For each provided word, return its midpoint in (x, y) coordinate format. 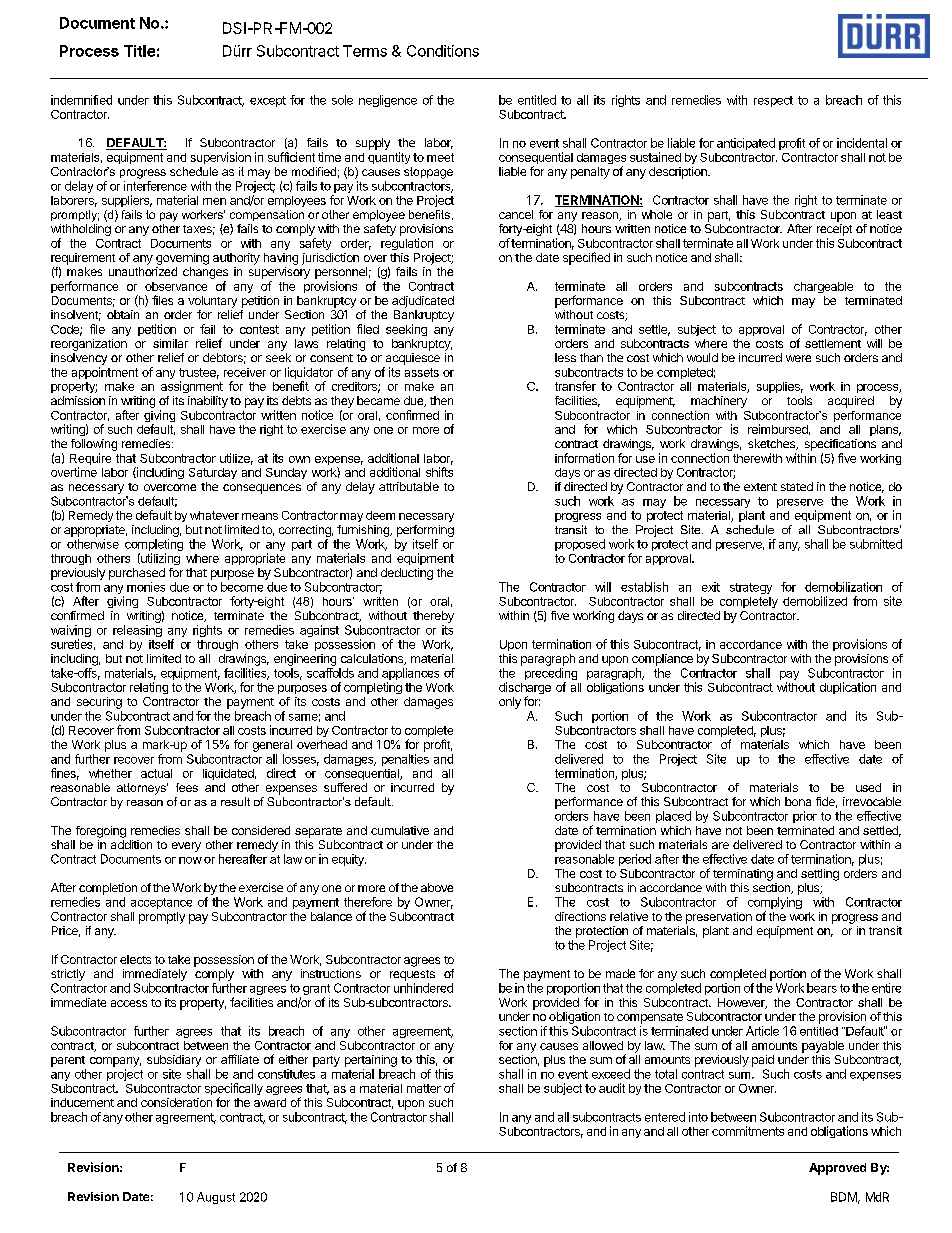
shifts (439, 472)
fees (187, 787)
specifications (840, 445)
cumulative (400, 830)
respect (773, 101)
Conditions (443, 51)
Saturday (213, 473)
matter (424, 1088)
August (216, 1198)
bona (798, 801)
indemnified (81, 100)
